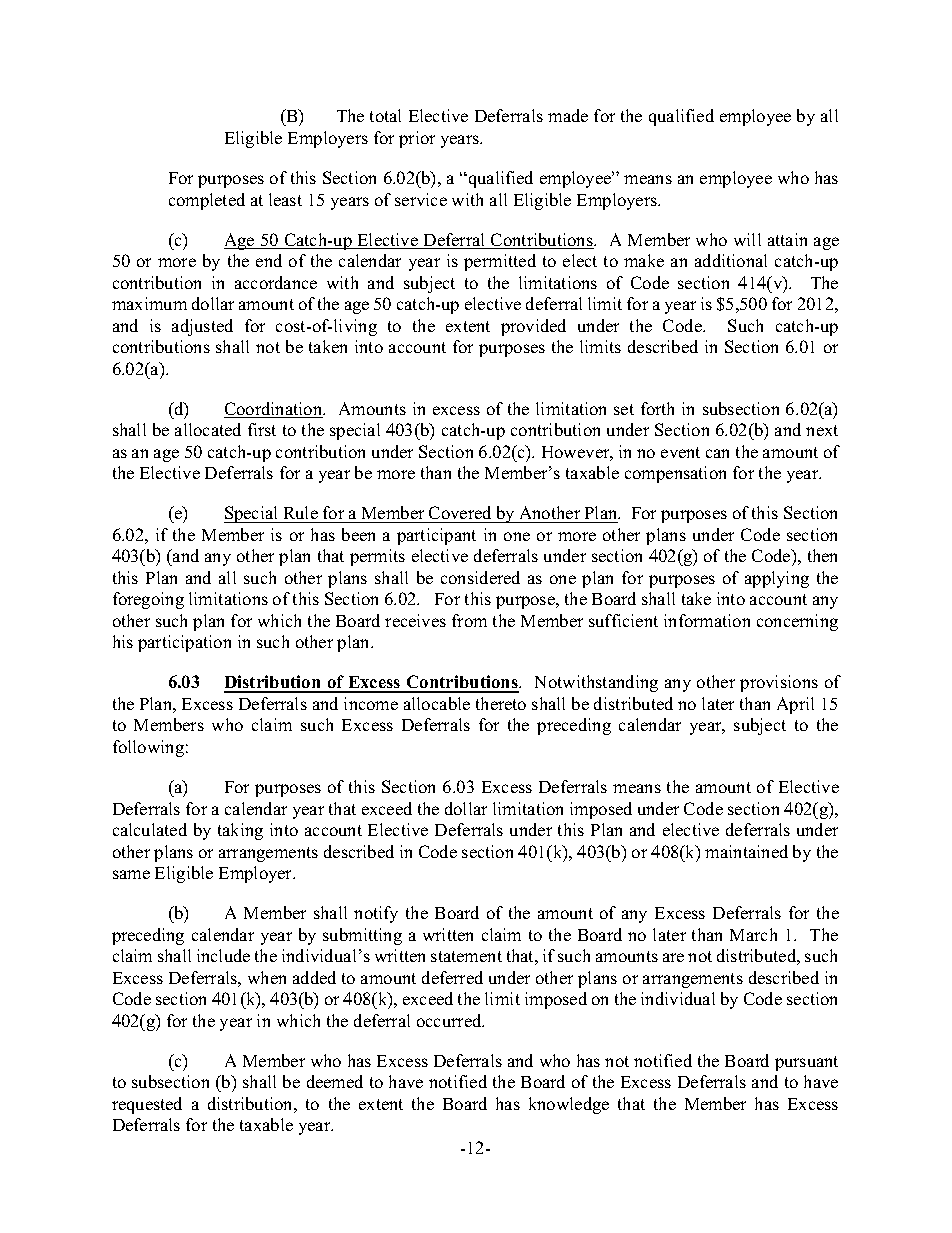 The image size is (952, 1233). What do you see at coordinates (417, 139) in the page?
I see `prior` at bounding box center [417, 139].
